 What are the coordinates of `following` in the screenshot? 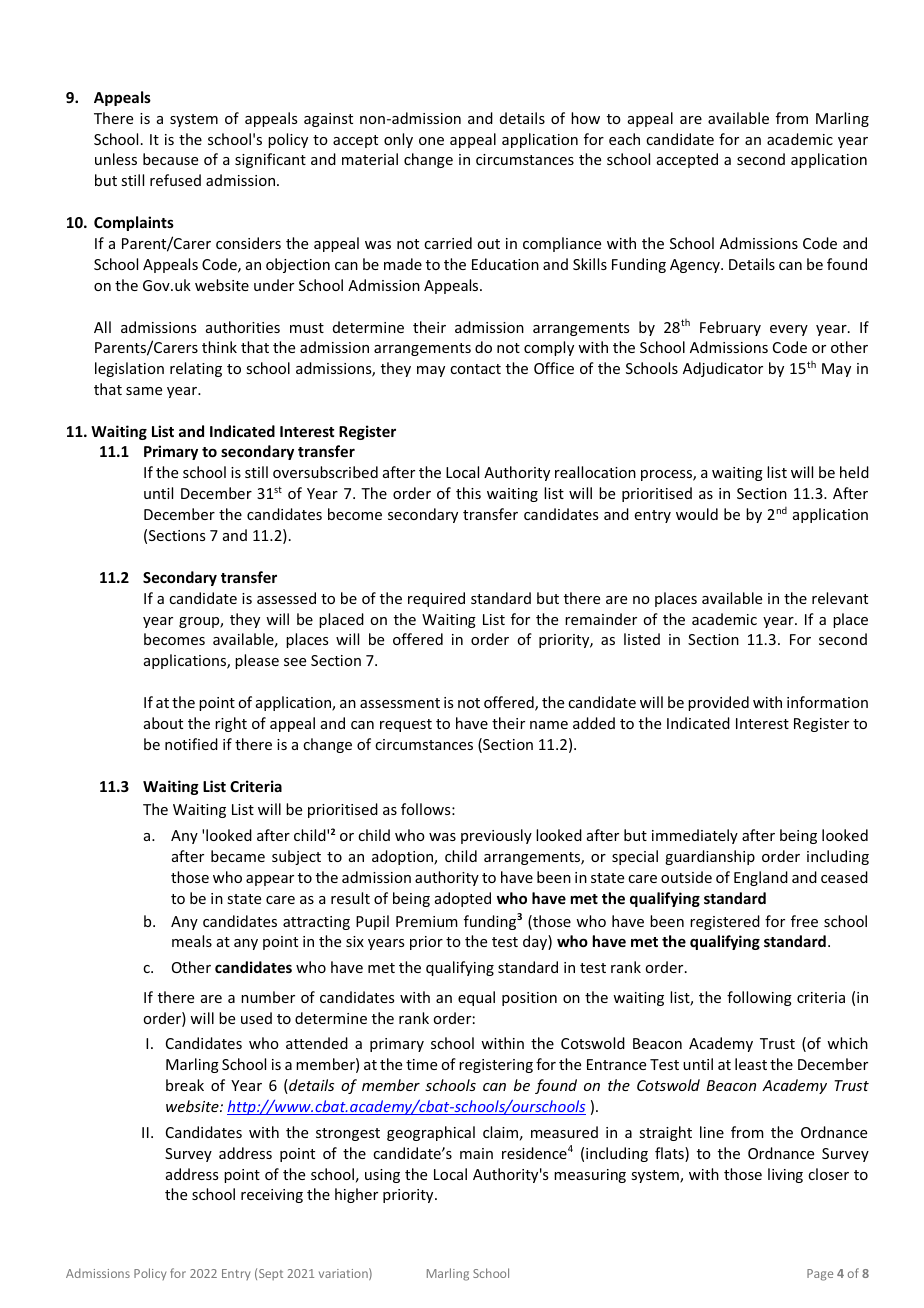 It's located at (759, 998).
